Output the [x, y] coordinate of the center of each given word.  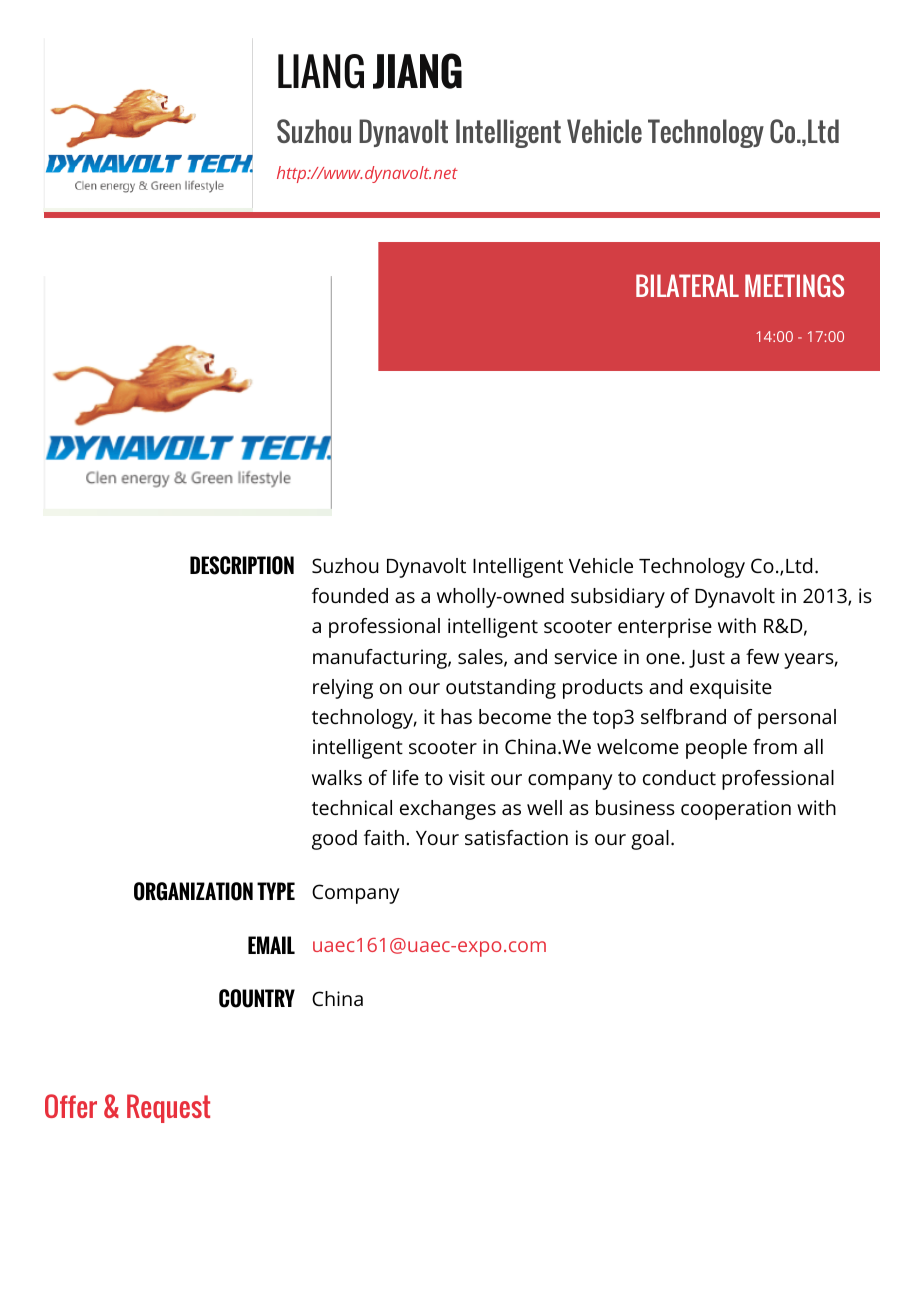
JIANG [417, 71]
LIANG [321, 71]
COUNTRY [257, 998]
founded [350, 595]
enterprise [665, 628]
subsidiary [618, 598]
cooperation [736, 810]
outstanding [501, 689]
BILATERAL [687, 285]
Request [168, 1108]
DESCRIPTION [242, 565]
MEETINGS [794, 285]
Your [437, 838]
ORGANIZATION [193, 891]
